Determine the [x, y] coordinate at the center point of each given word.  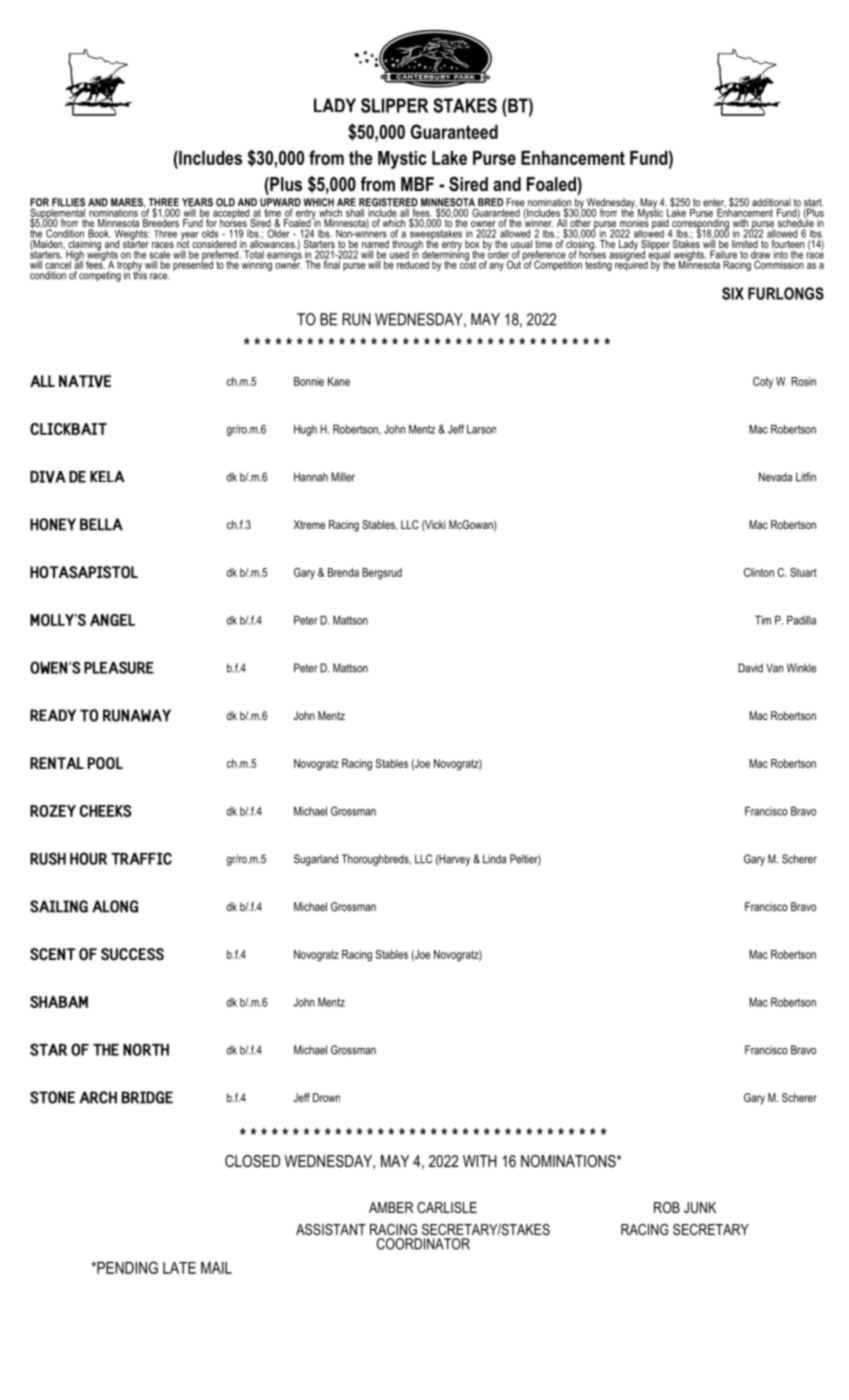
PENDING [126, 1267]
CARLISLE [447, 1207]
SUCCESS [132, 954]
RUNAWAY [137, 715]
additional [771, 203]
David [750, 668]
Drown [326, 1097]
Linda [494, 859]
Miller [343, 477]
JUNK [700, 1207]
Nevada [775, 477]
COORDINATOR [423, 1244]
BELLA [101, 524]
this [140, 274]
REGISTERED [388, 203]
